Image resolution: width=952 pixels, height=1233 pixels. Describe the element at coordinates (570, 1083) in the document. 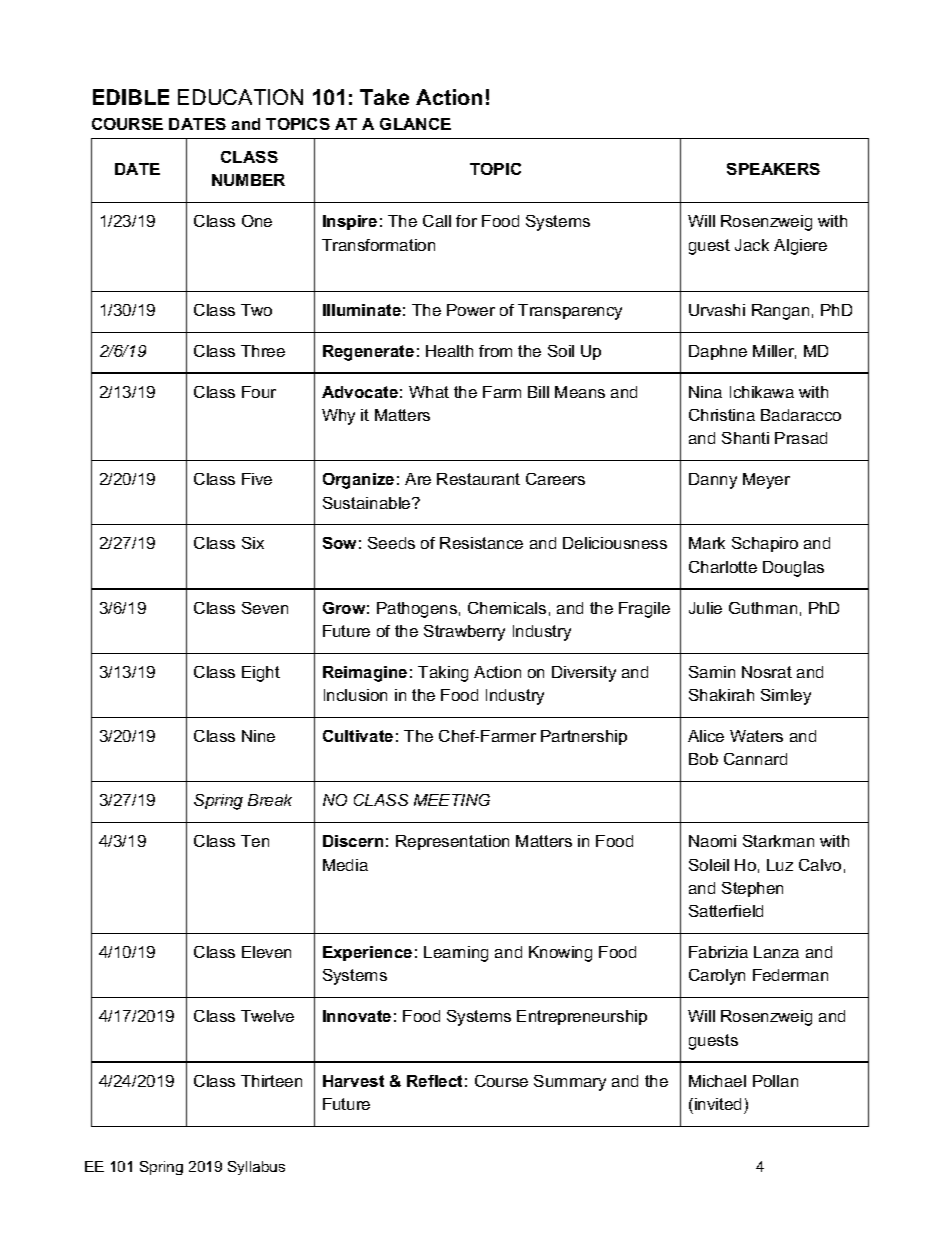

I see `Summary` at that location.
